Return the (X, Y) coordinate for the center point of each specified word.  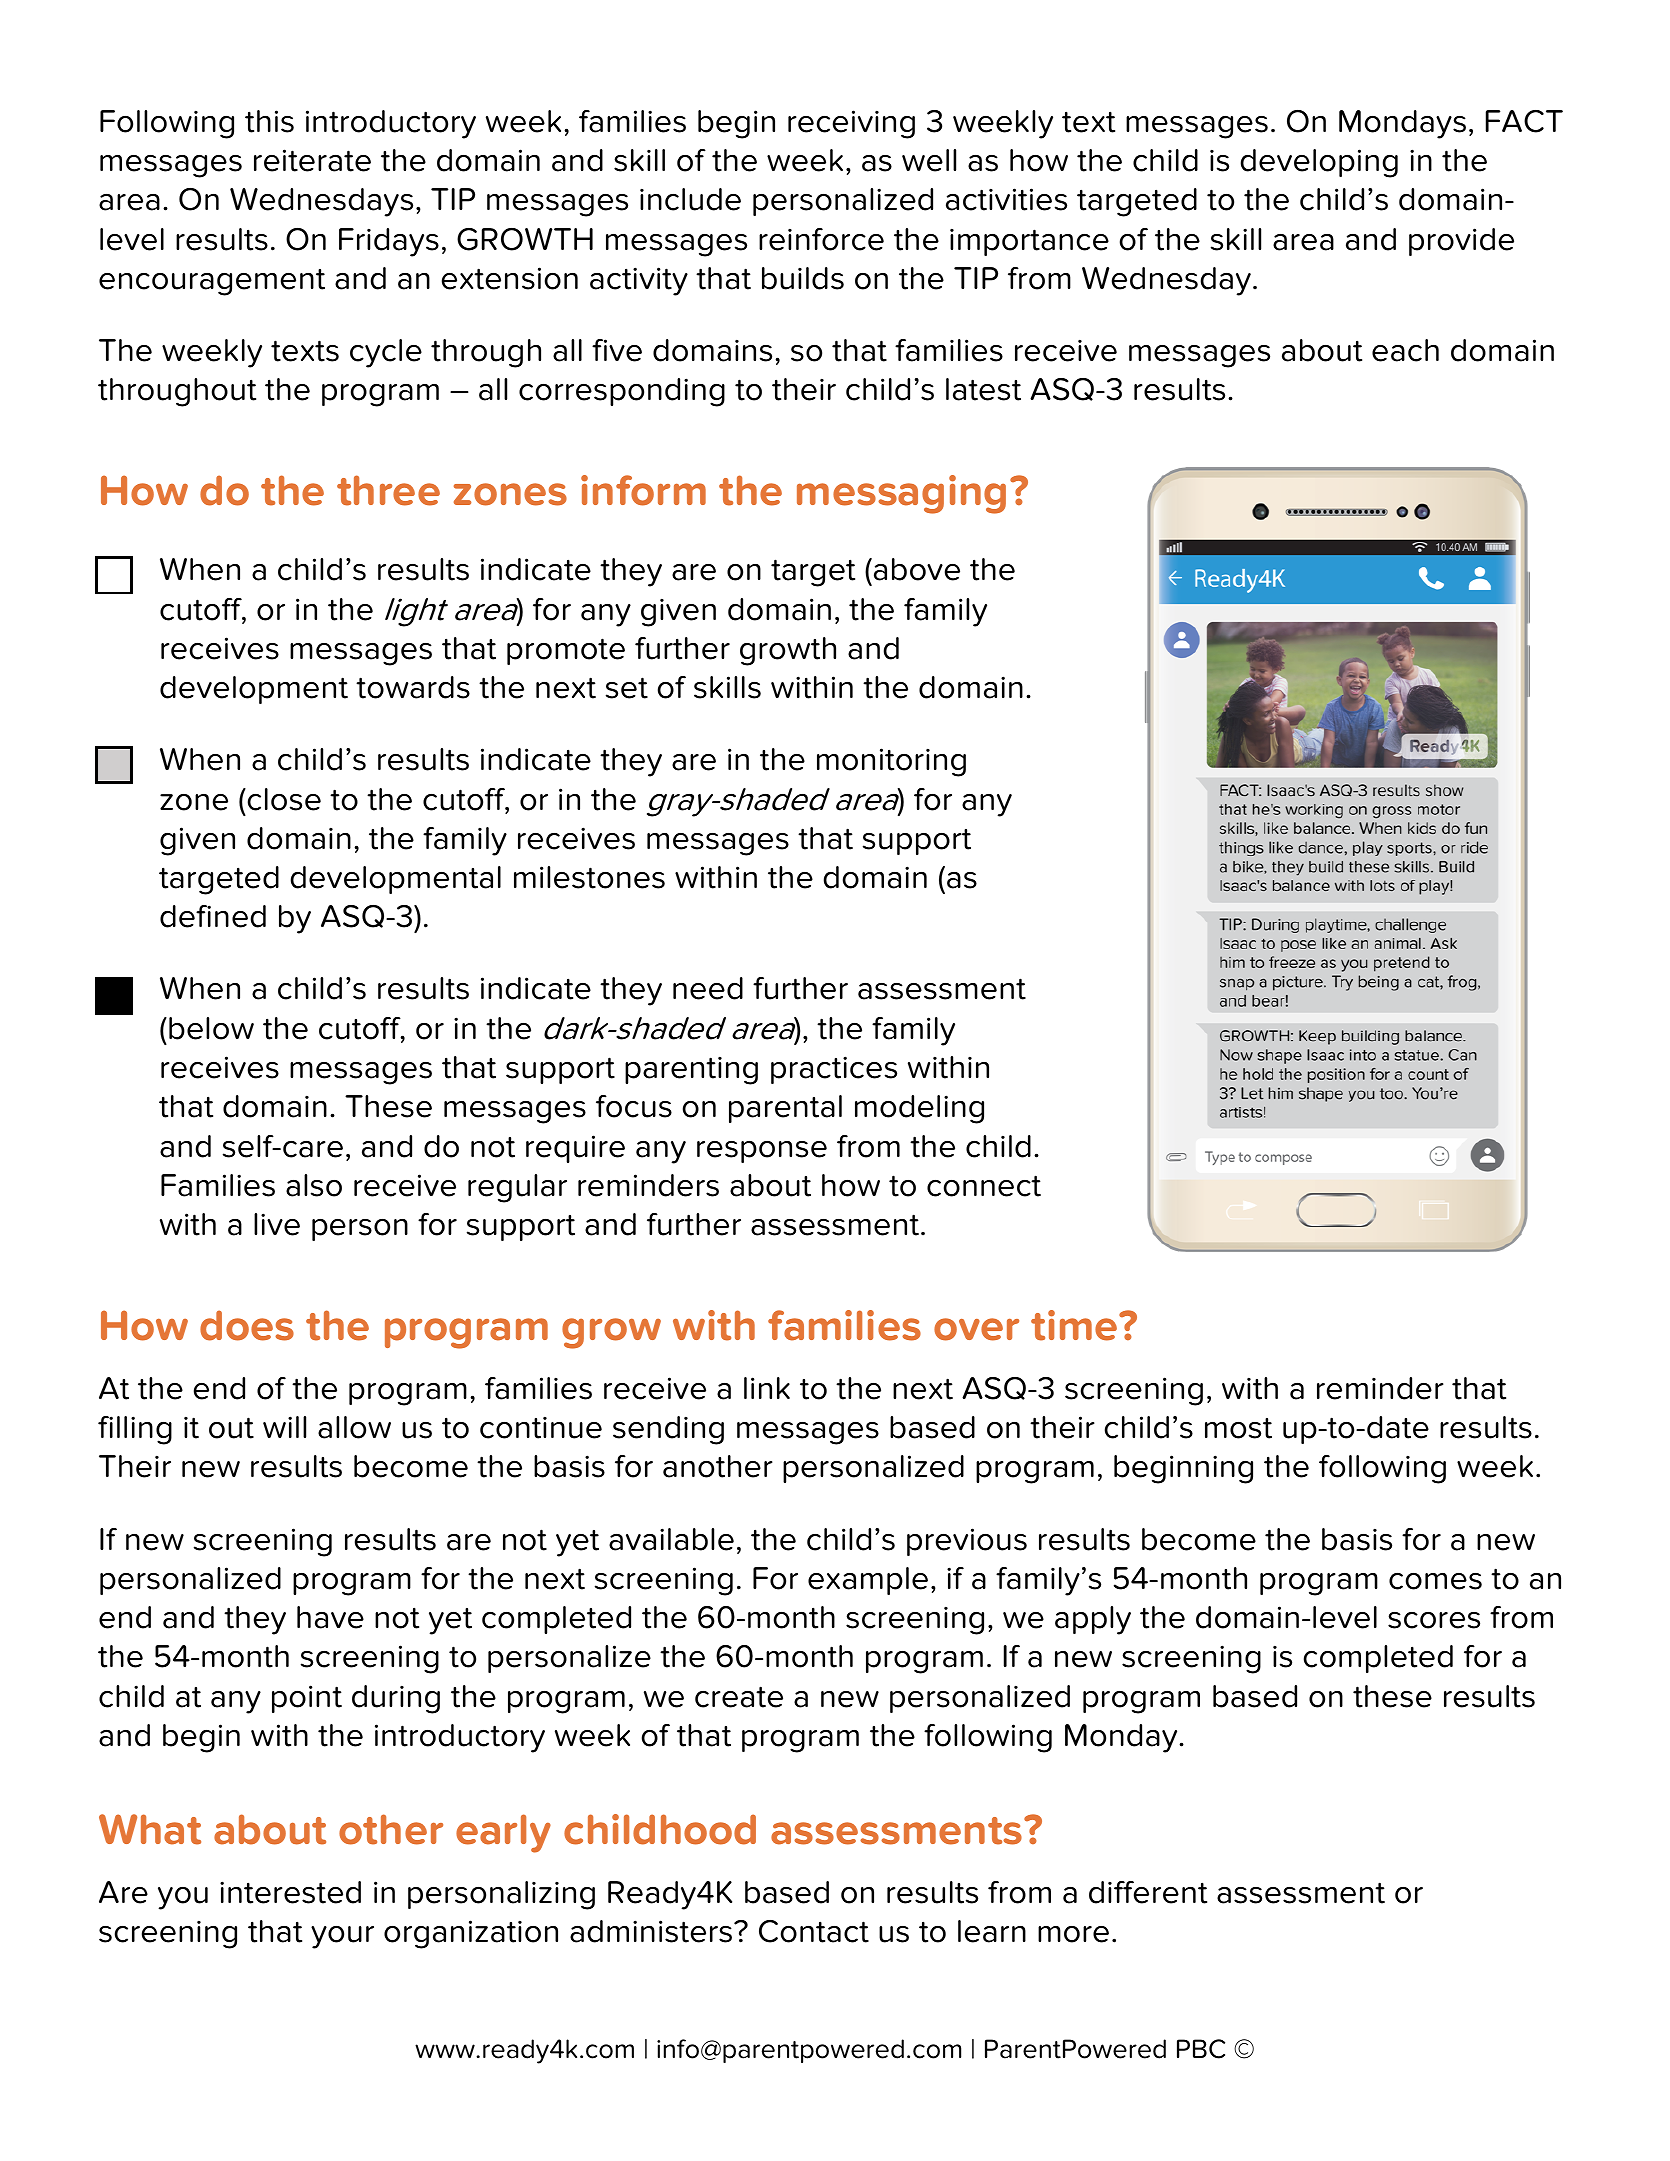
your (342, 1937)
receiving (851, 124)
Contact (814, 1931)
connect (984, 1186)
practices (834, 1070)
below (211, 1028)
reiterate (312, 160)
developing (1319, 163)
